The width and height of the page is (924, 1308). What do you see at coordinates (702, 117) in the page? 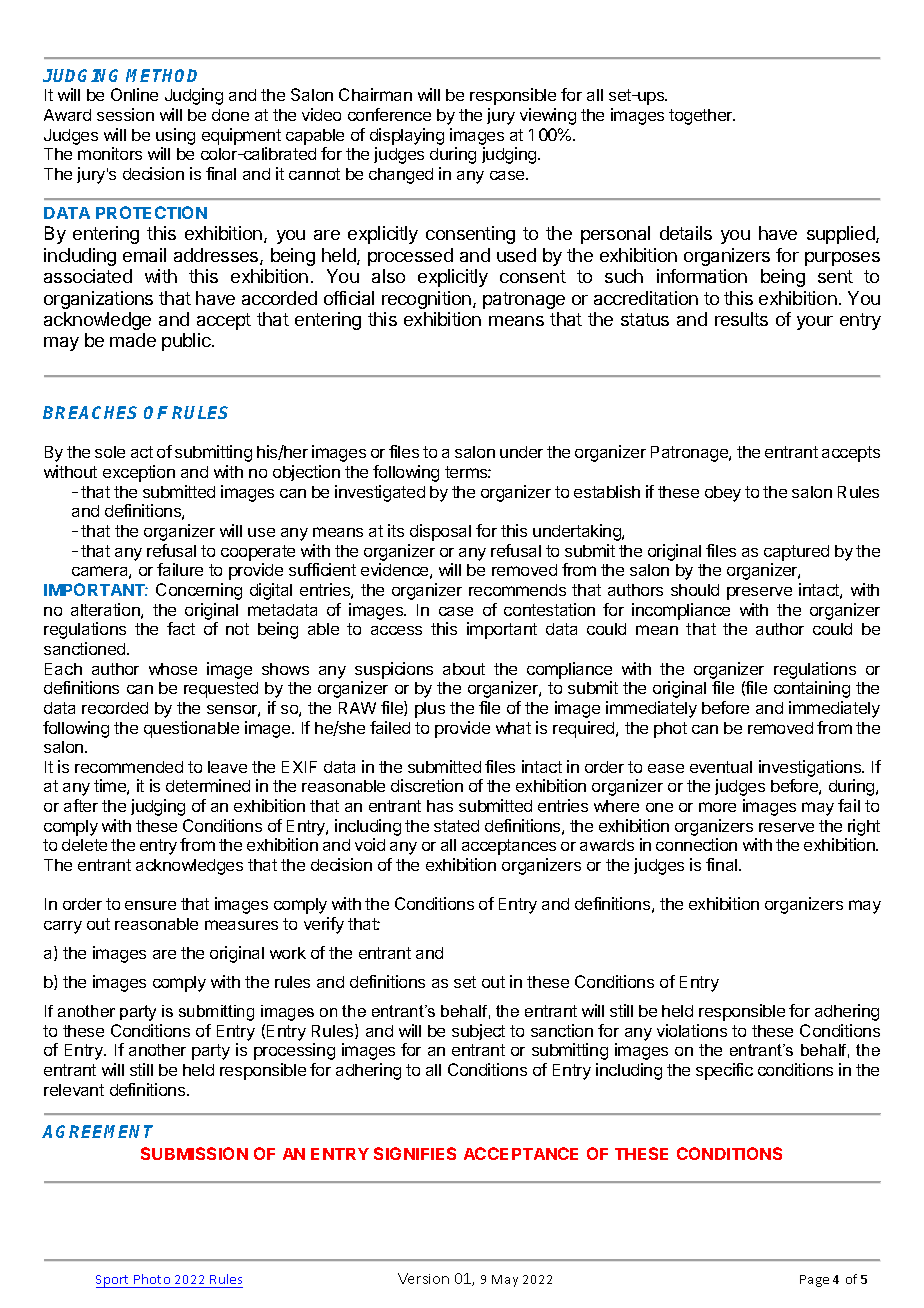
I see `together` at bounding box center [702, 117].
